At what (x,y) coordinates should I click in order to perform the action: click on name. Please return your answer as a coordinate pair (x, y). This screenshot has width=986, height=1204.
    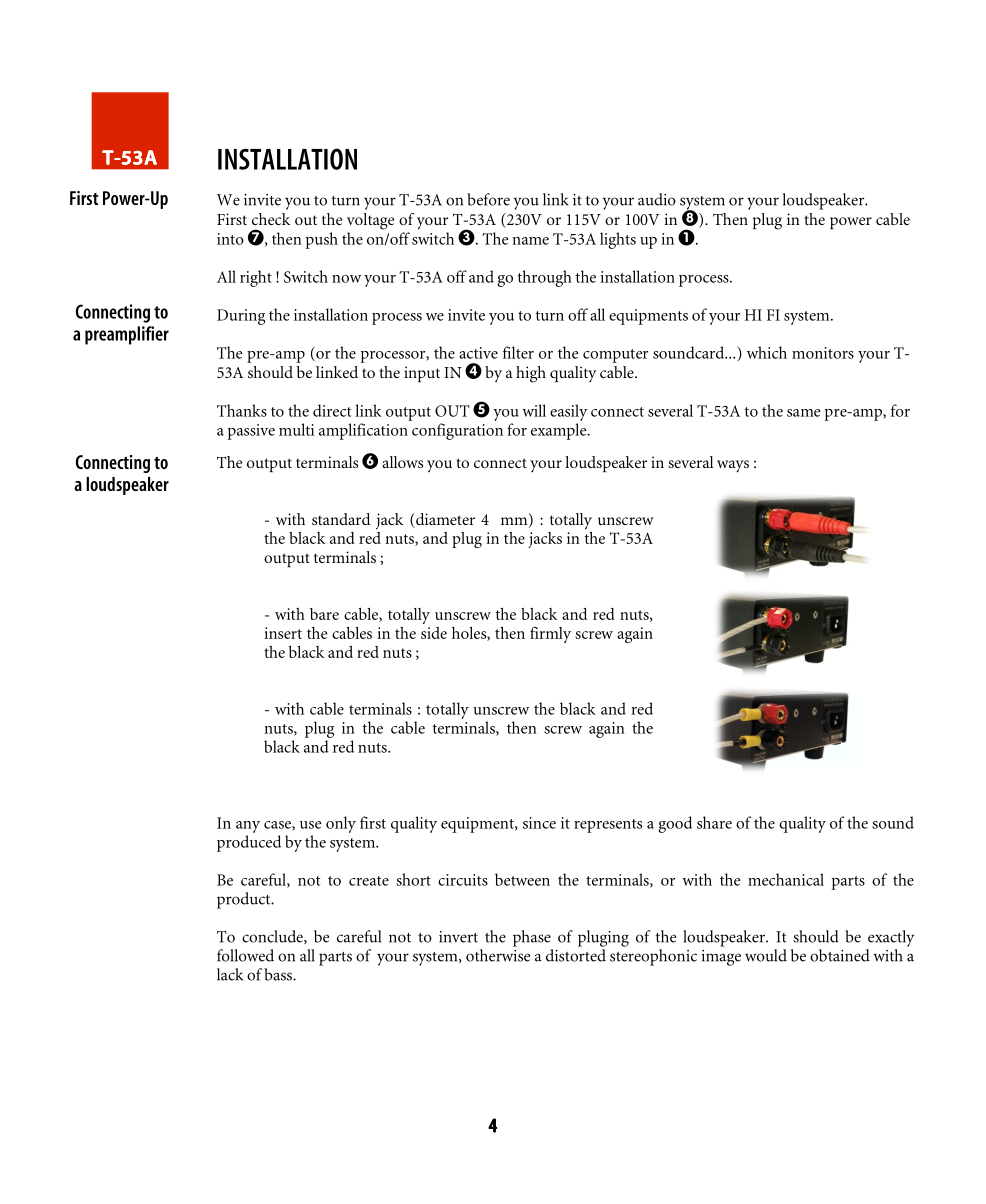
    Looking at the image, I should click on (530, 241).
